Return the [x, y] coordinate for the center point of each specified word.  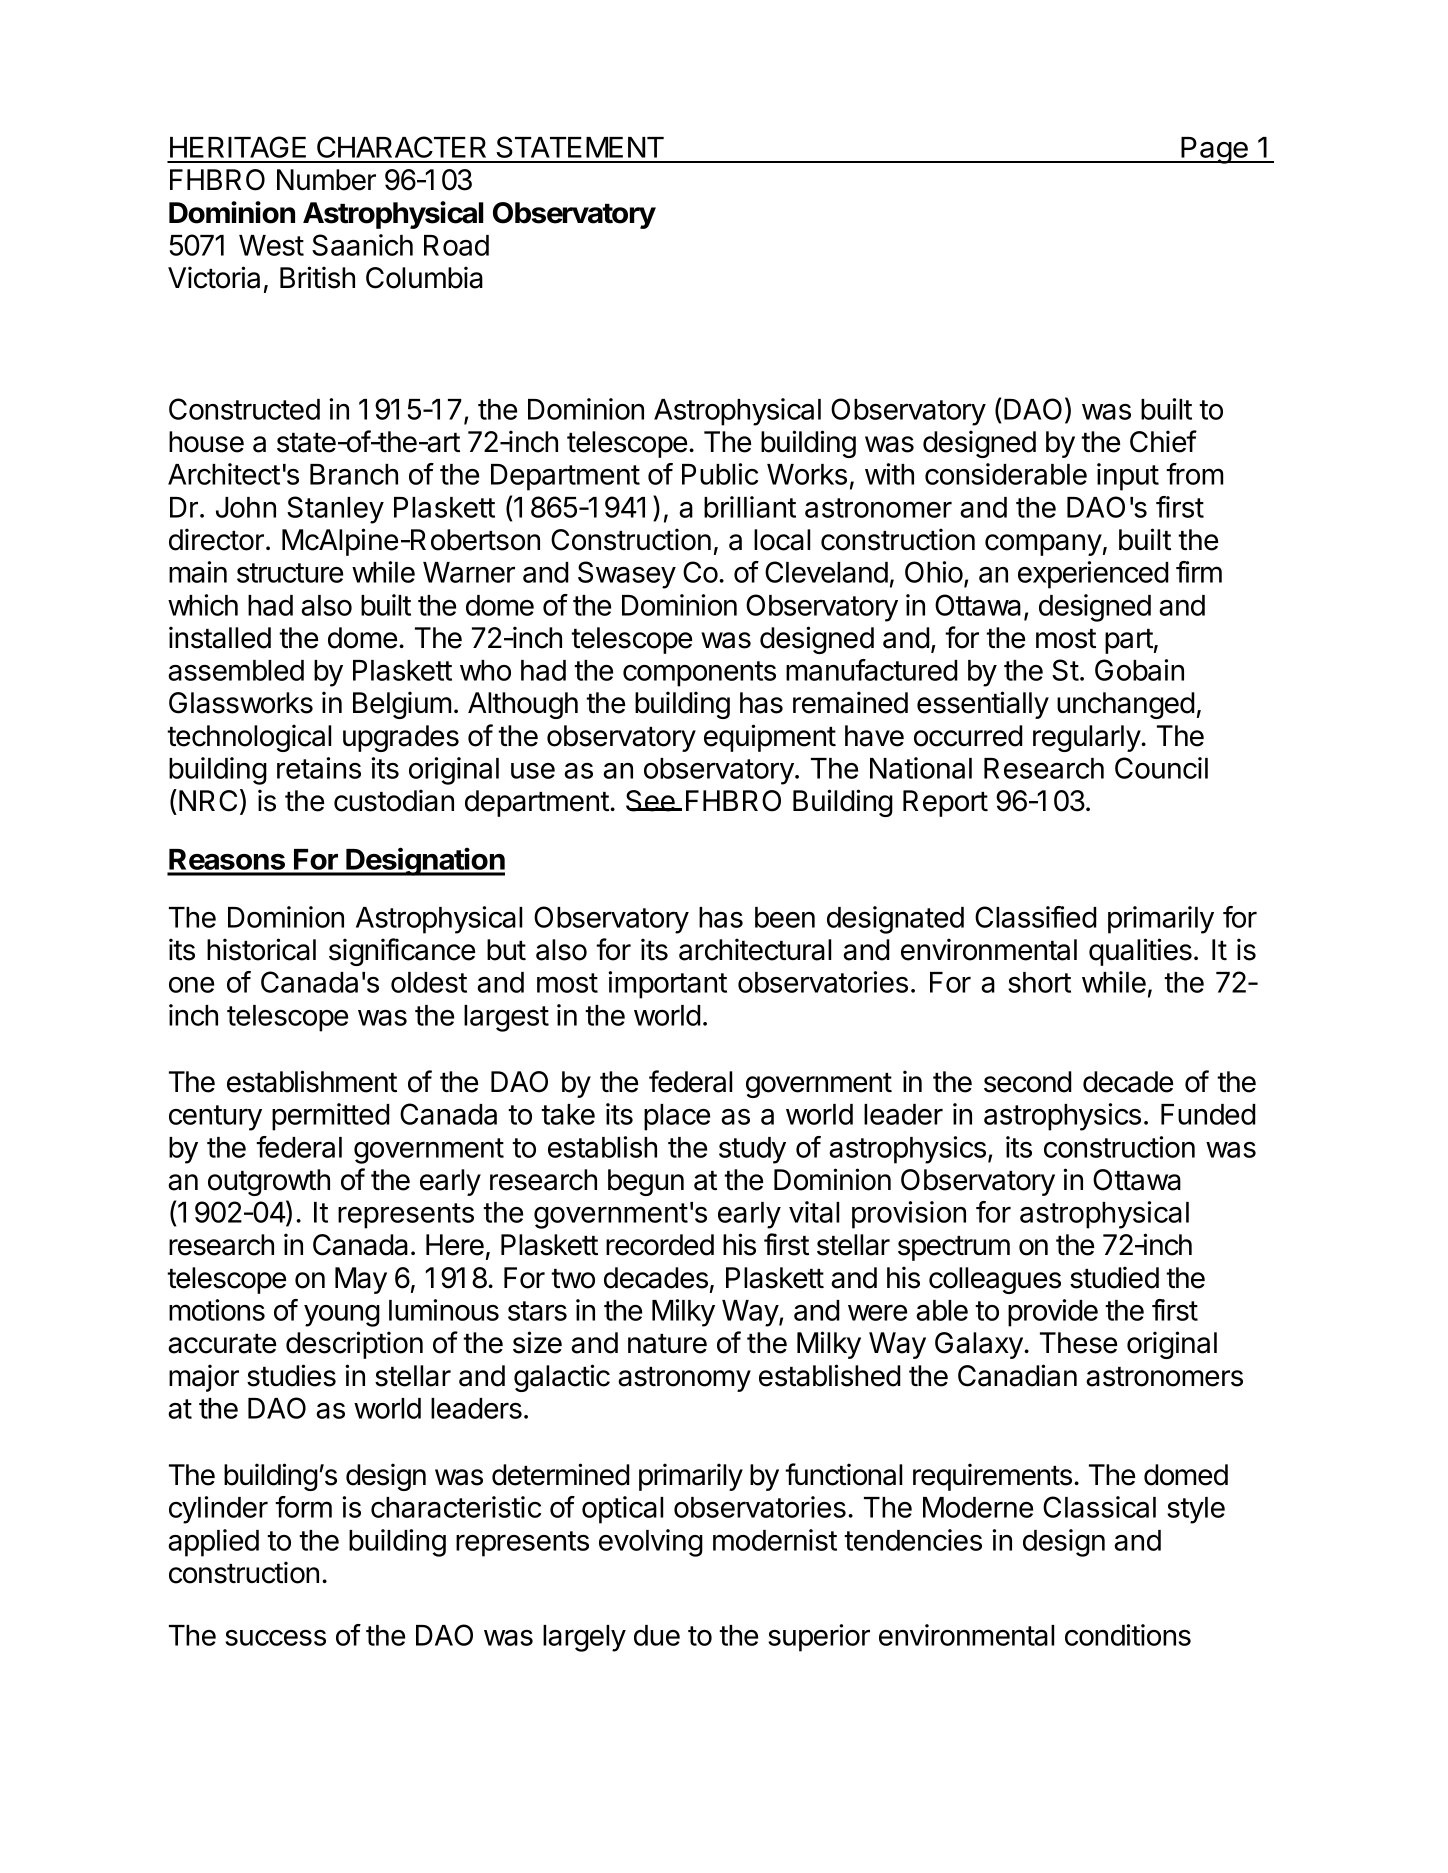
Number [326, 180]
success [275, 1638]
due [657, 1635]
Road [456, 245]
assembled [236, 670]
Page [1215, 150]
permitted [331, 1117]
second [1028, 1082]
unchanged [1126, 705]
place [677, 1117]
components [699, 674]
